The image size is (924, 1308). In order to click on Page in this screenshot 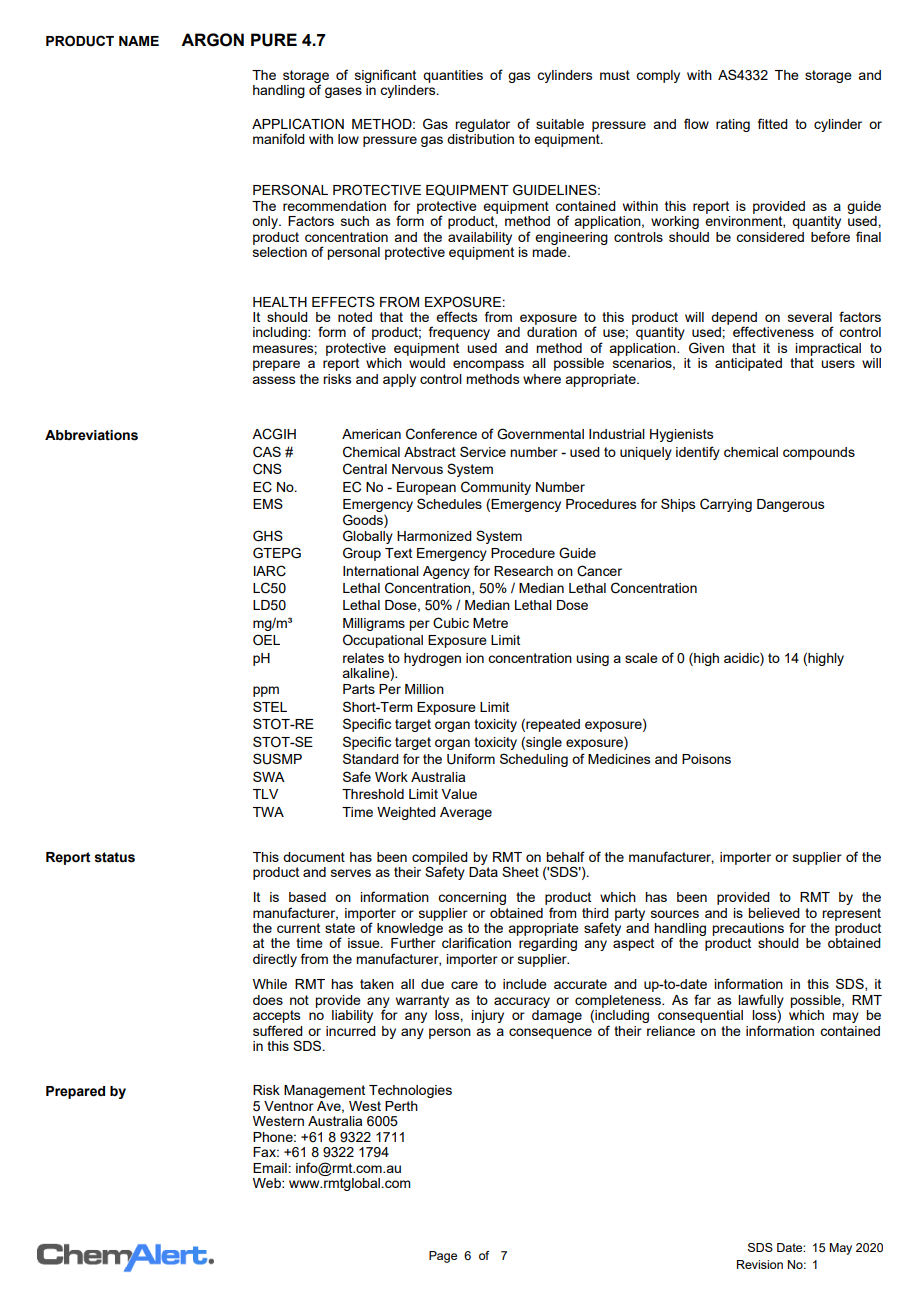, I will do `click(443, 1257)`.
